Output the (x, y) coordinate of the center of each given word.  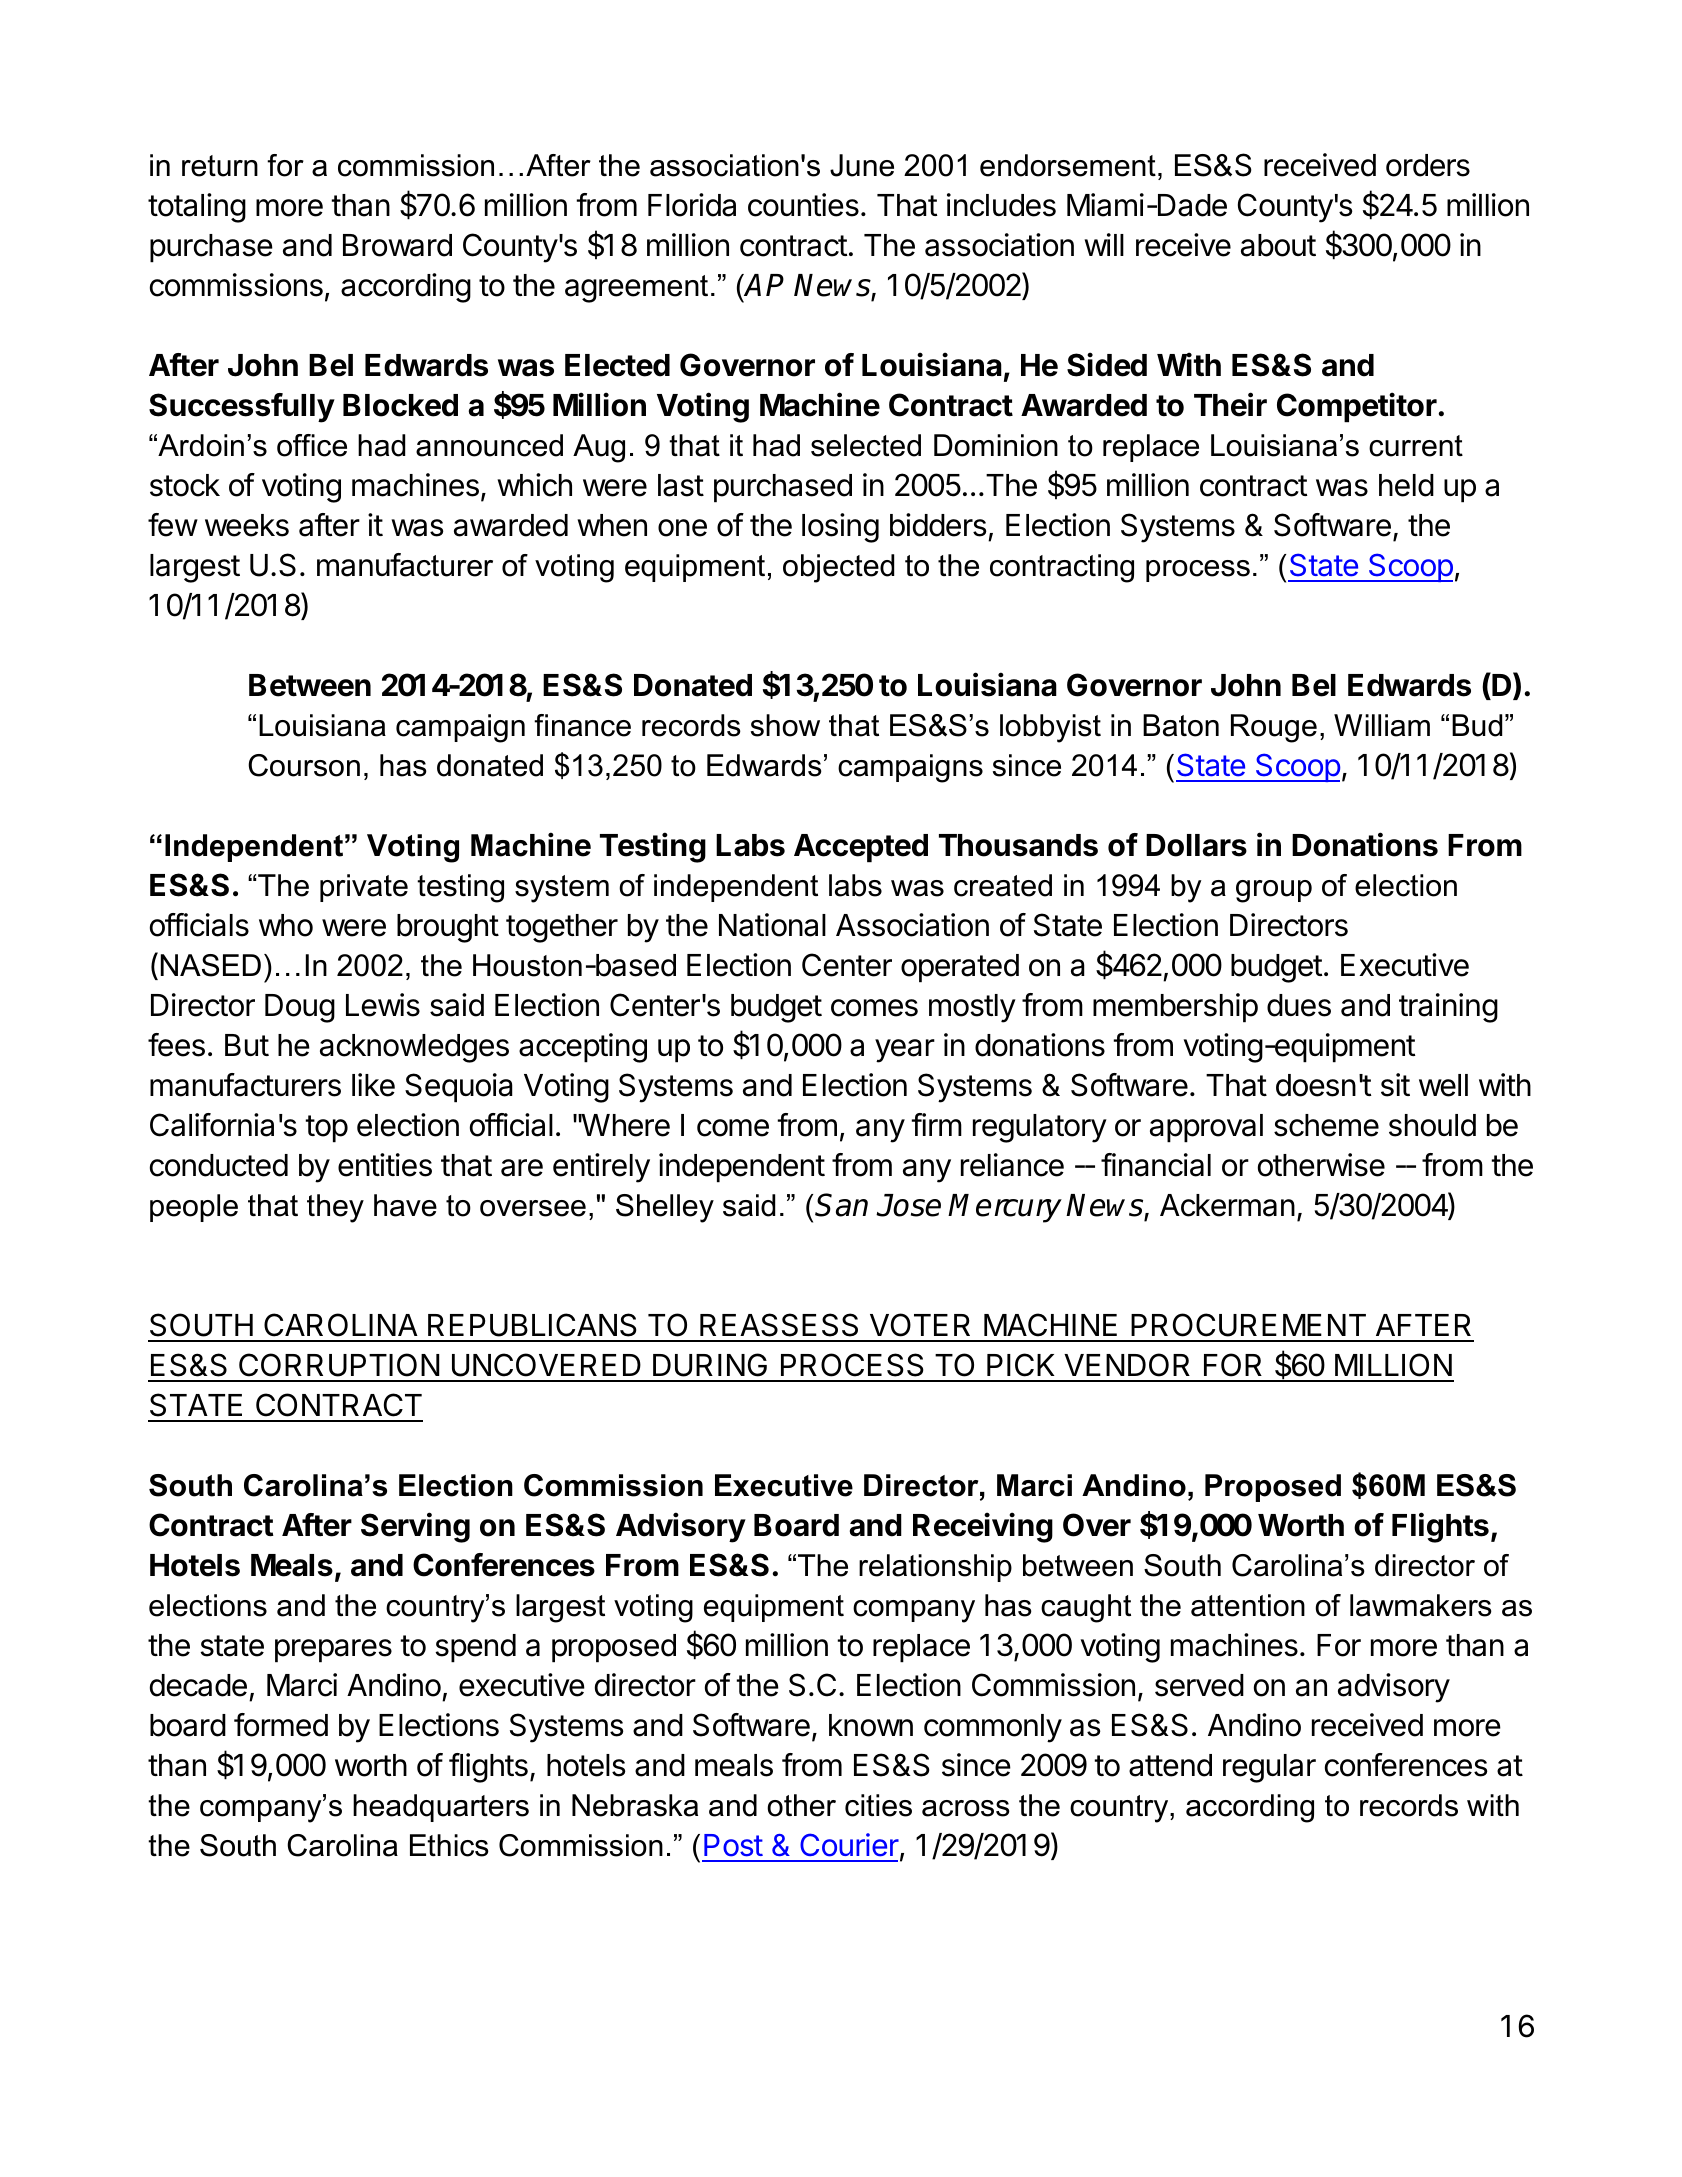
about (1278, 245)
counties (803, 205)
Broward (397, 245)
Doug (300, 1008)
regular (1269, 1768)
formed (281, 1725)
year (905, 1051)
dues (1299, 1005)
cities (878, 1805)
